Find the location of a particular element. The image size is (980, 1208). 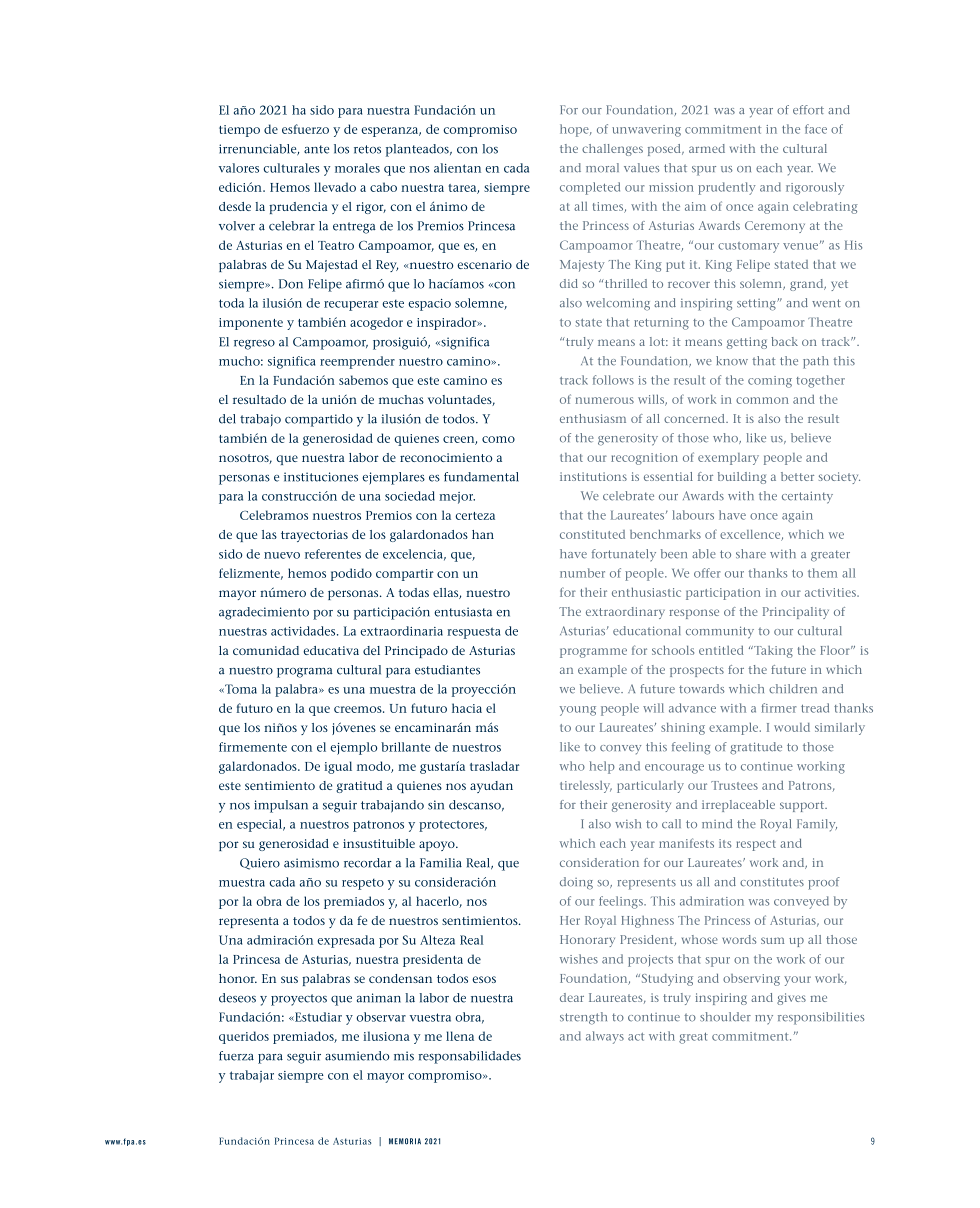

tirelessly is located at coordinates (586, 787).
